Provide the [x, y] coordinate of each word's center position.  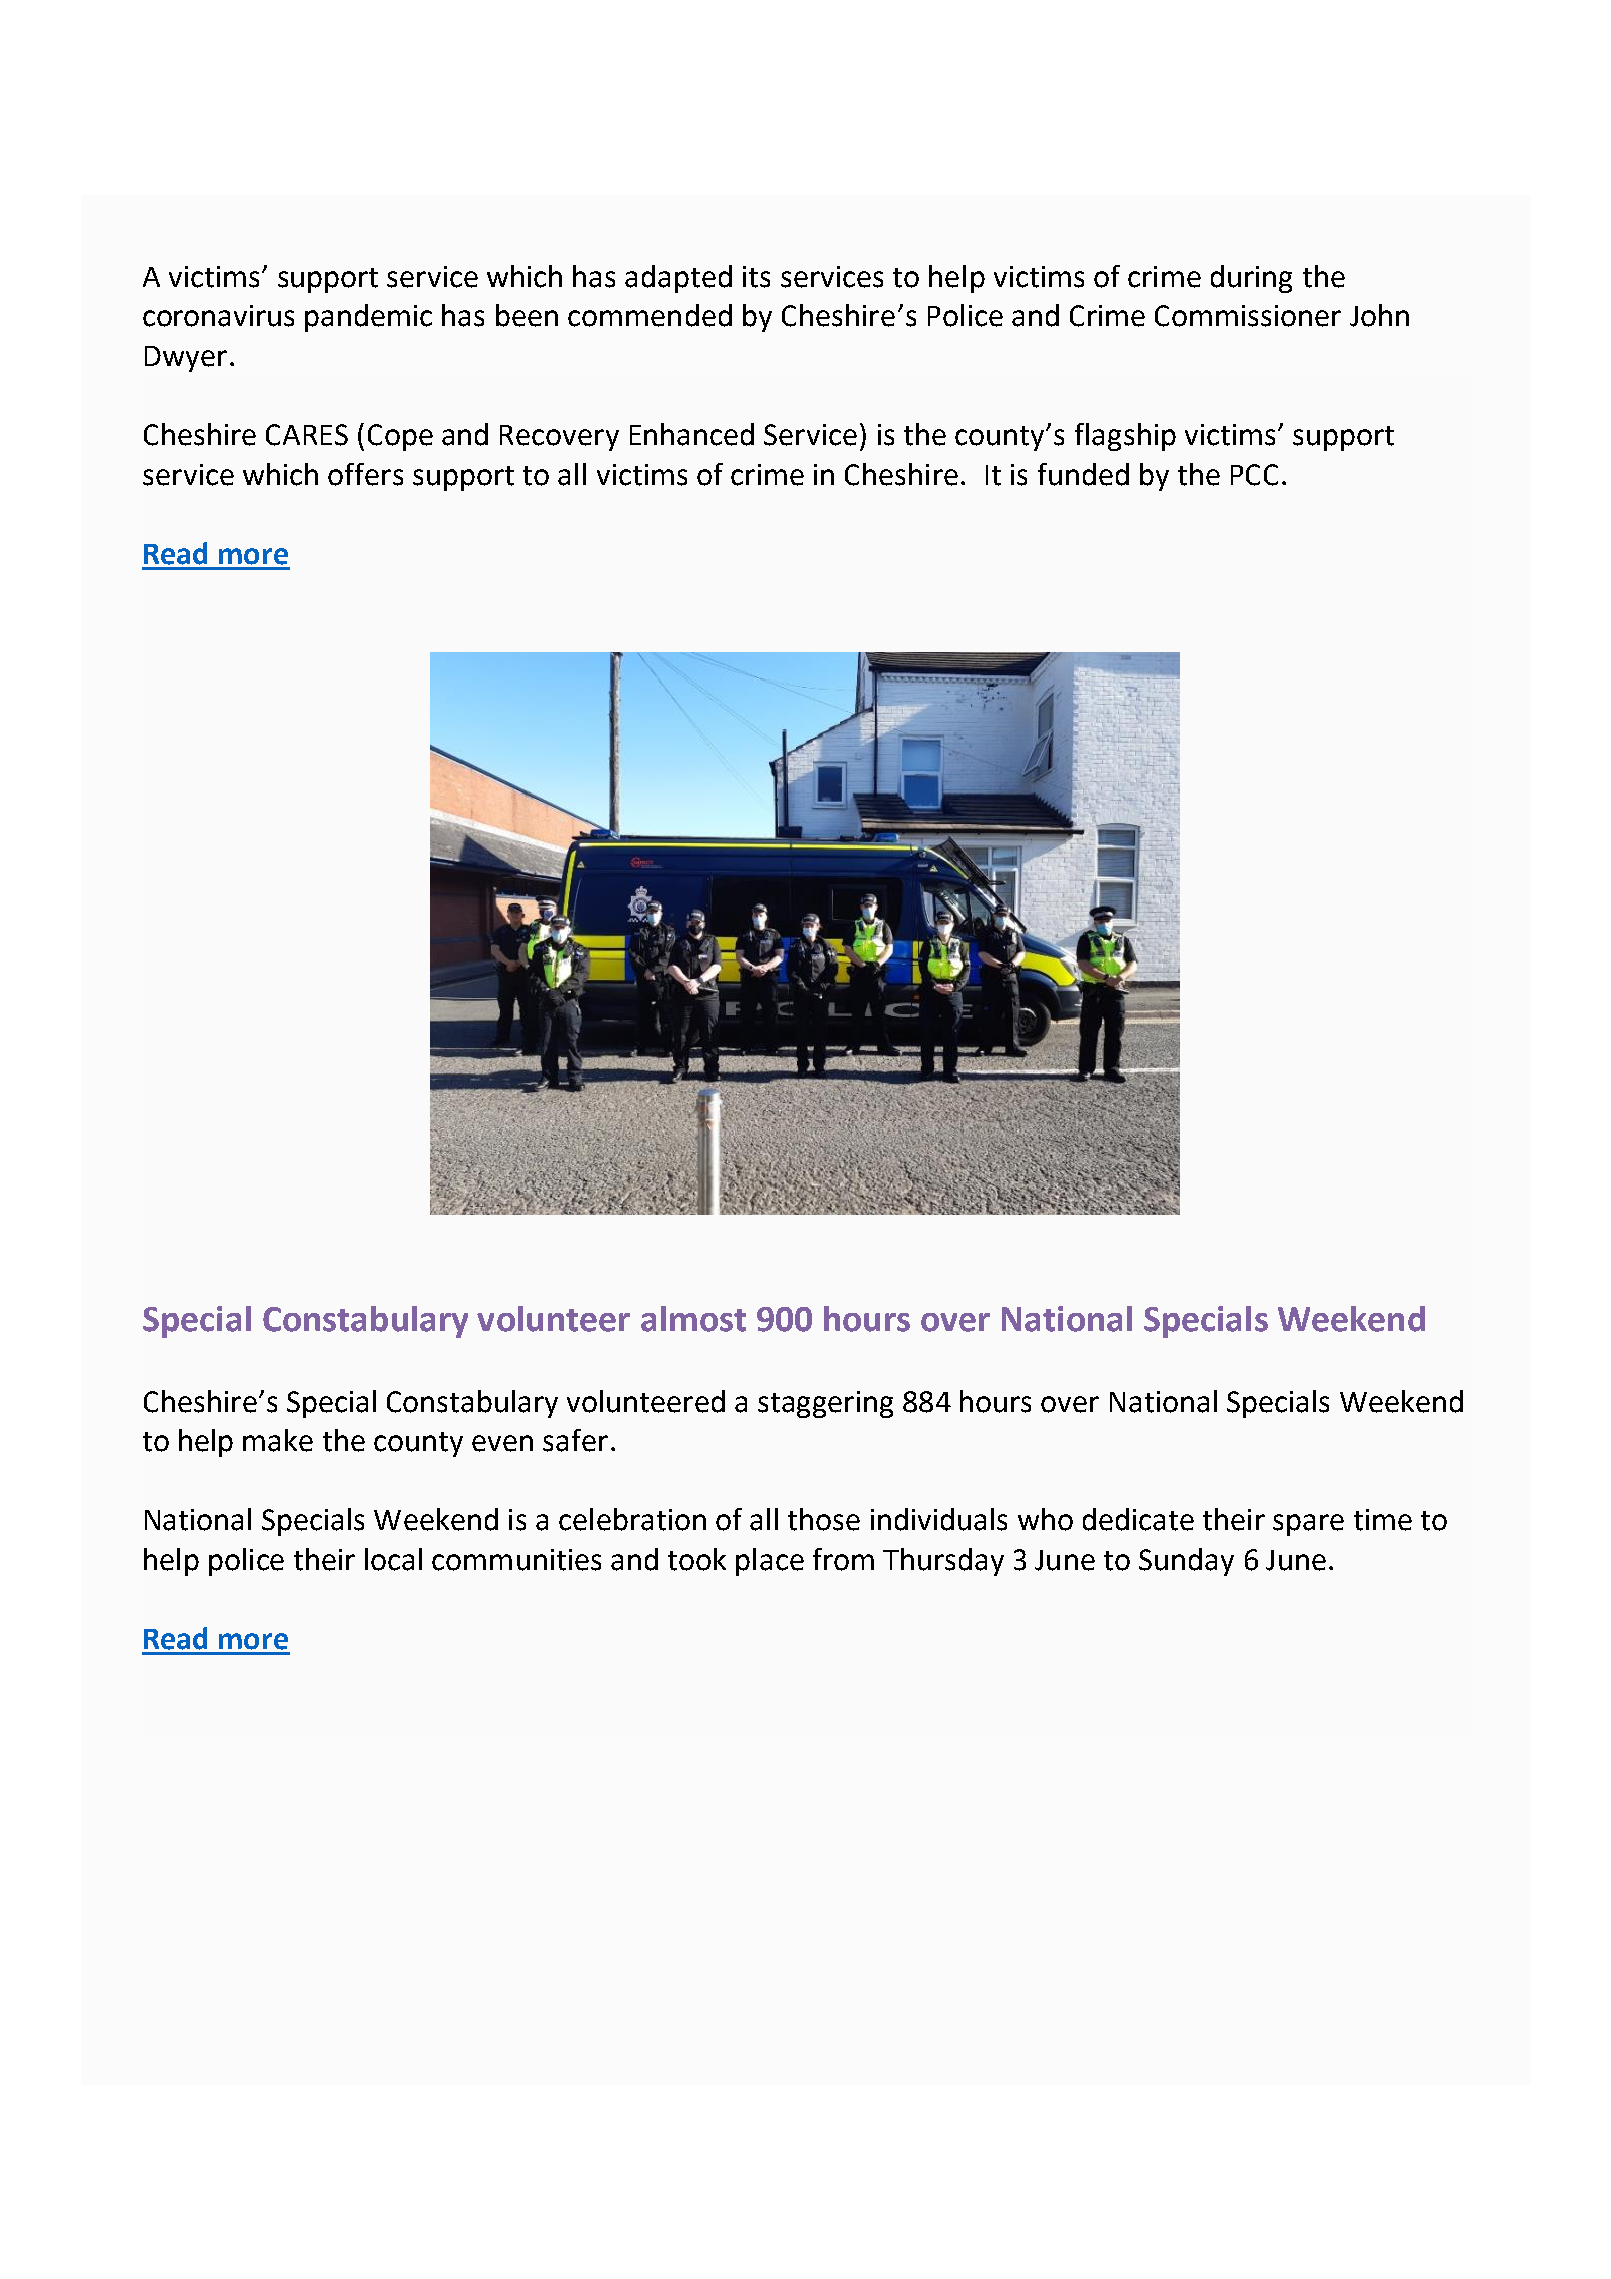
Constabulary [365, 1322]
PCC [1254, 475]
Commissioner [1248, 316]
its [756, 277]
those [824, 1519]
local [393, 1559]
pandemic [368, 318]
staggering [825, 1404]
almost [693, 1319]
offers [365, 474]
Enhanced [692, 434]
